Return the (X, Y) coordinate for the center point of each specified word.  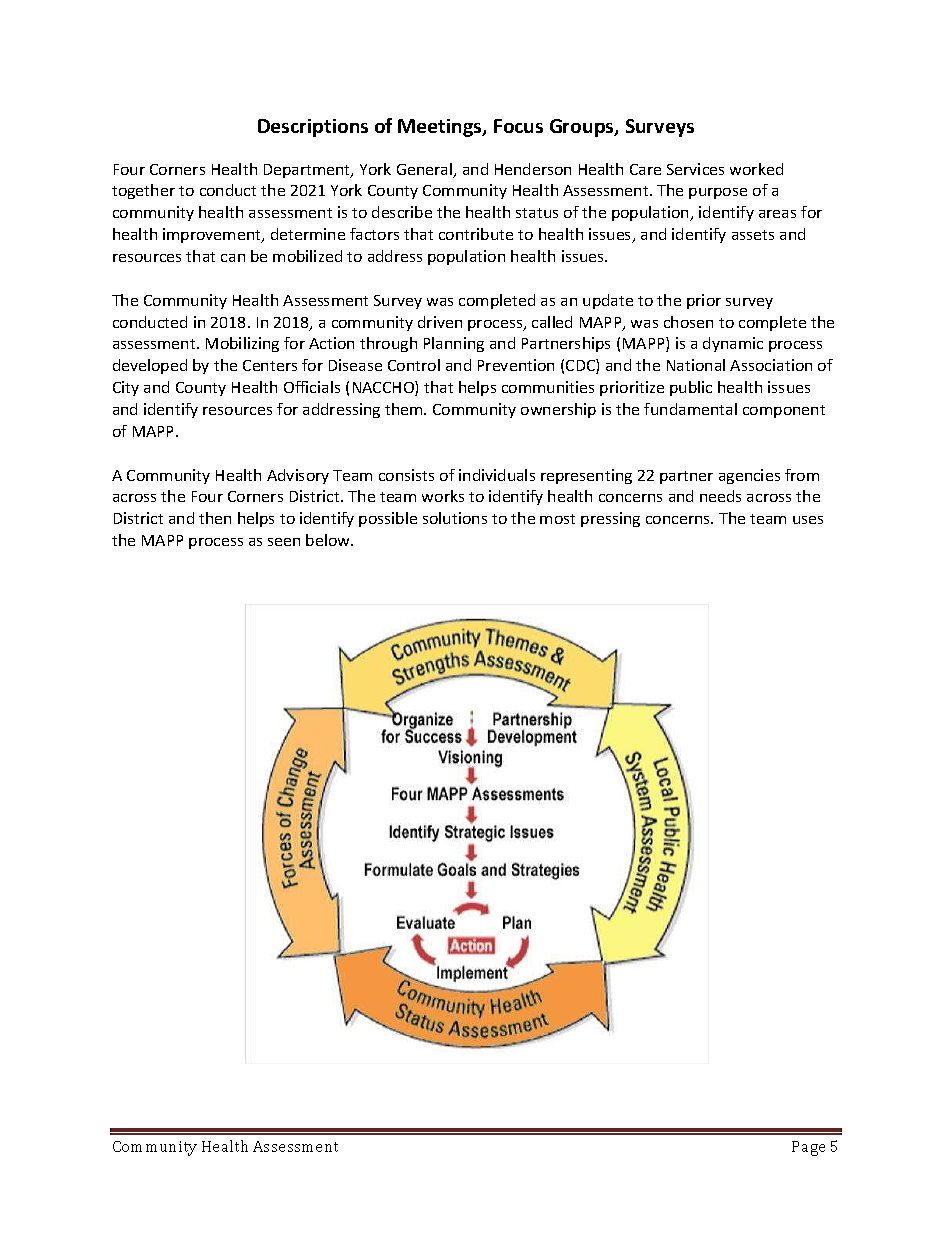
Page (808, 1148)
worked (756, 169)
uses (808, 520)
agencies (749, 476)
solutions (455, 518)
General (426, 170)
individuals (497, 475)
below (329, 540)
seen (284, 542)
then (215, 518)
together (143, 191)
